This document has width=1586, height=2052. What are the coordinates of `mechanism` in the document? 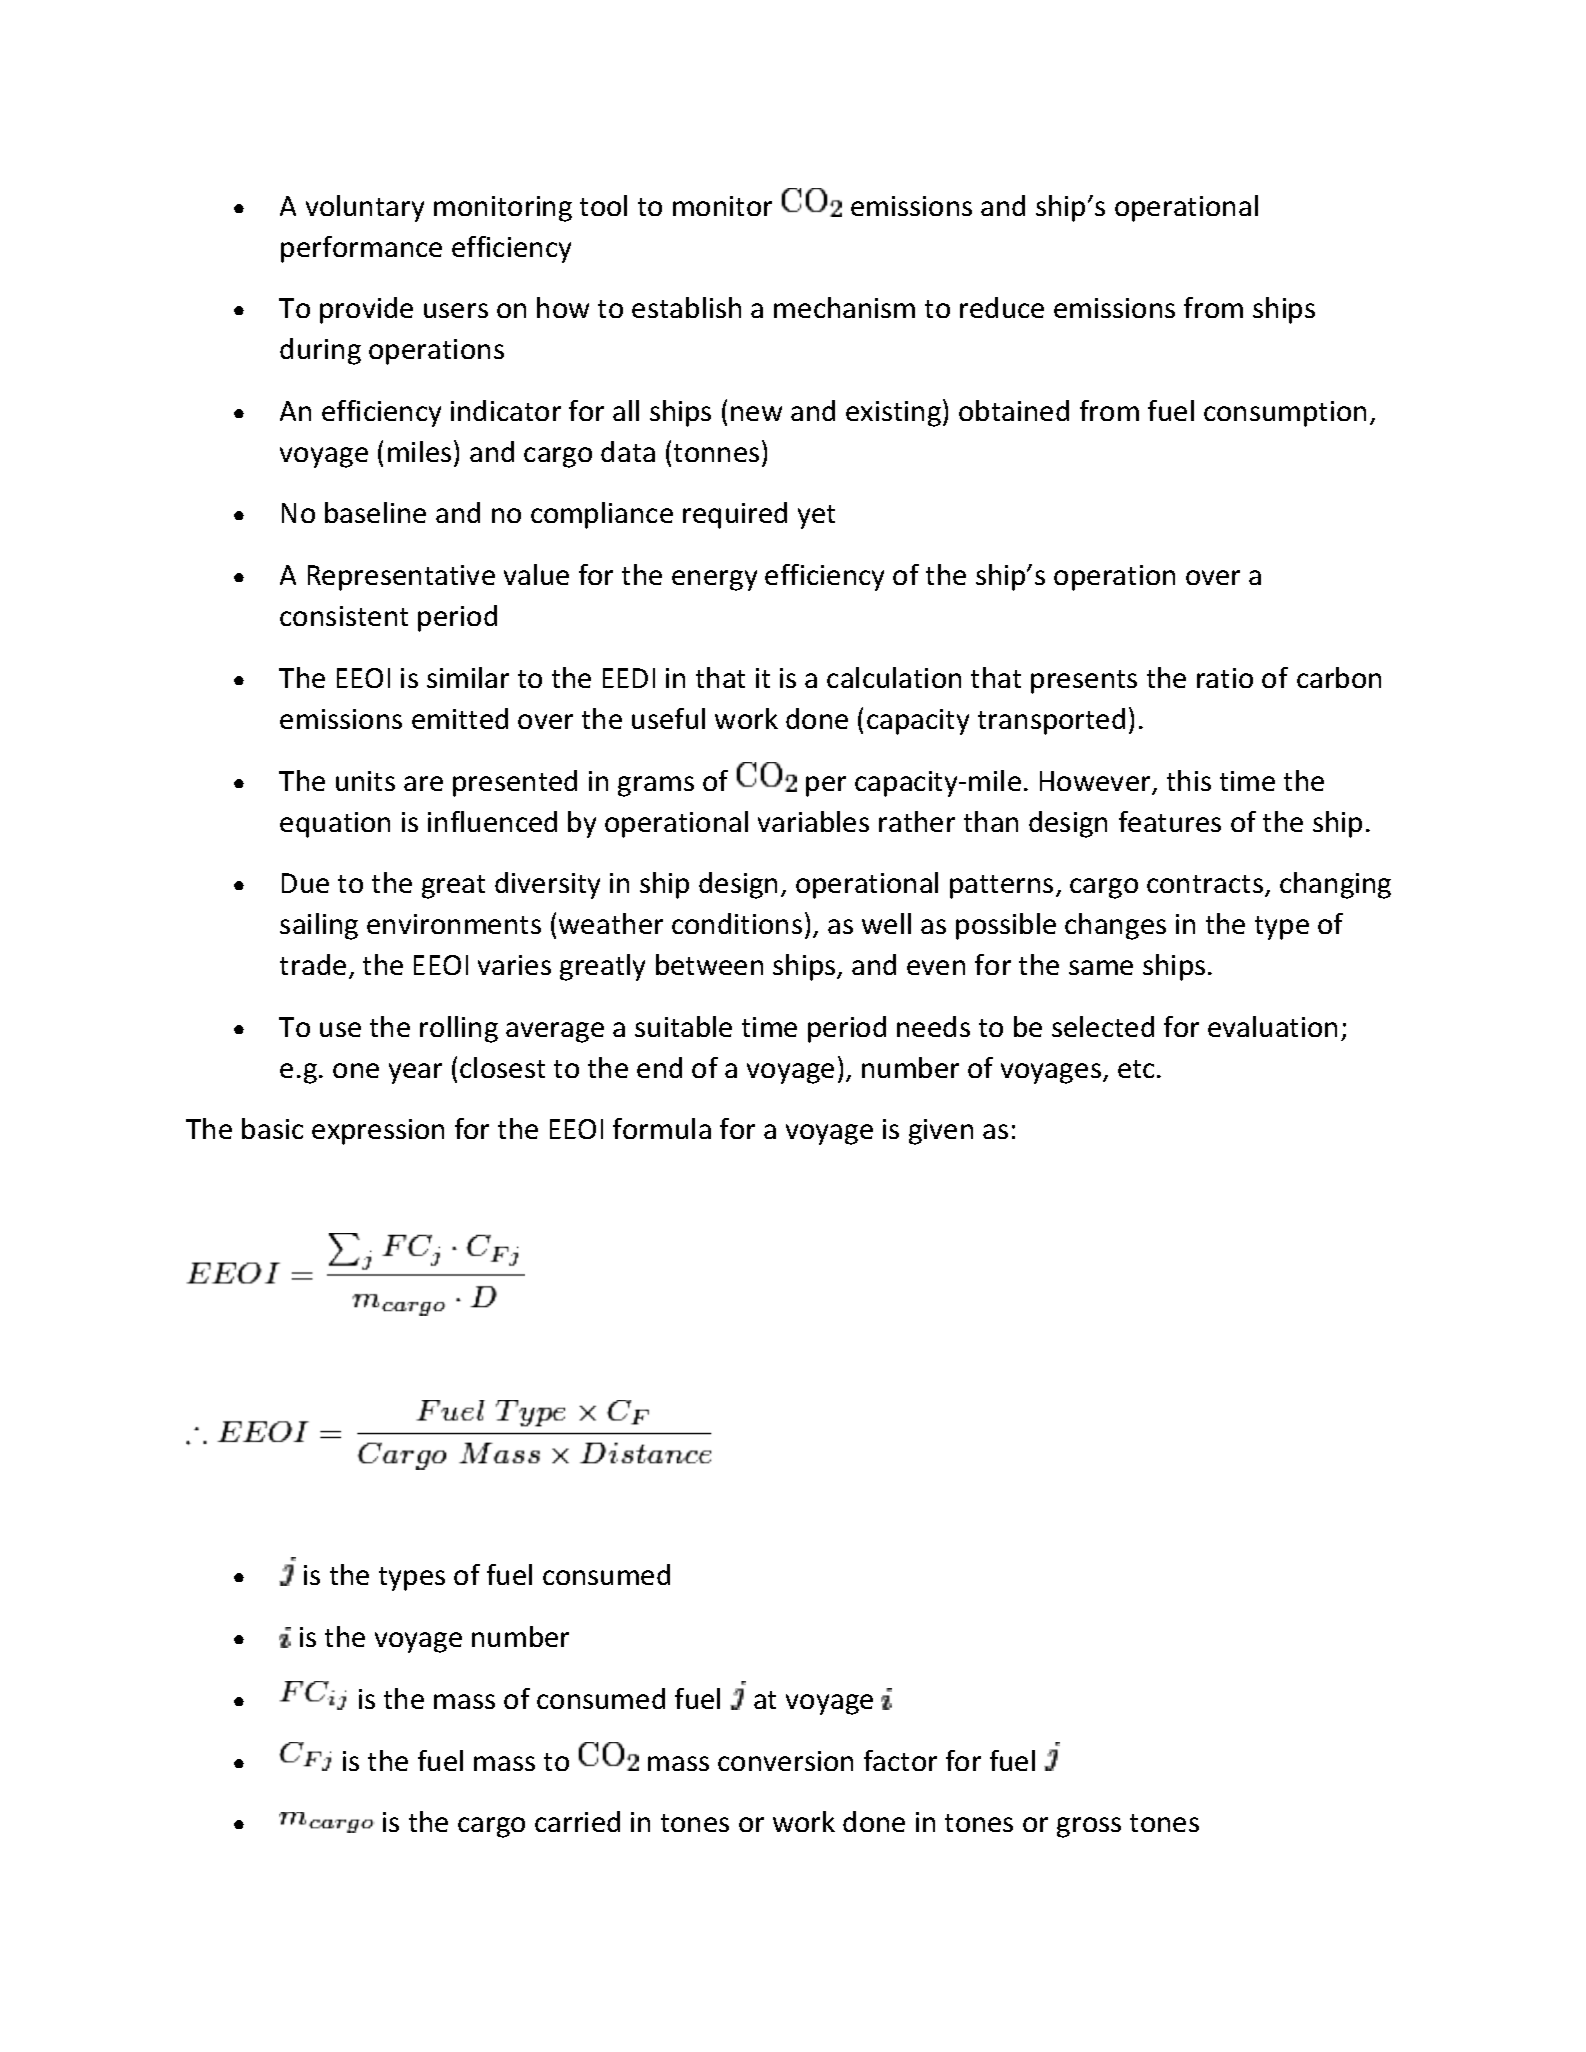 It's located at (844, 307).
